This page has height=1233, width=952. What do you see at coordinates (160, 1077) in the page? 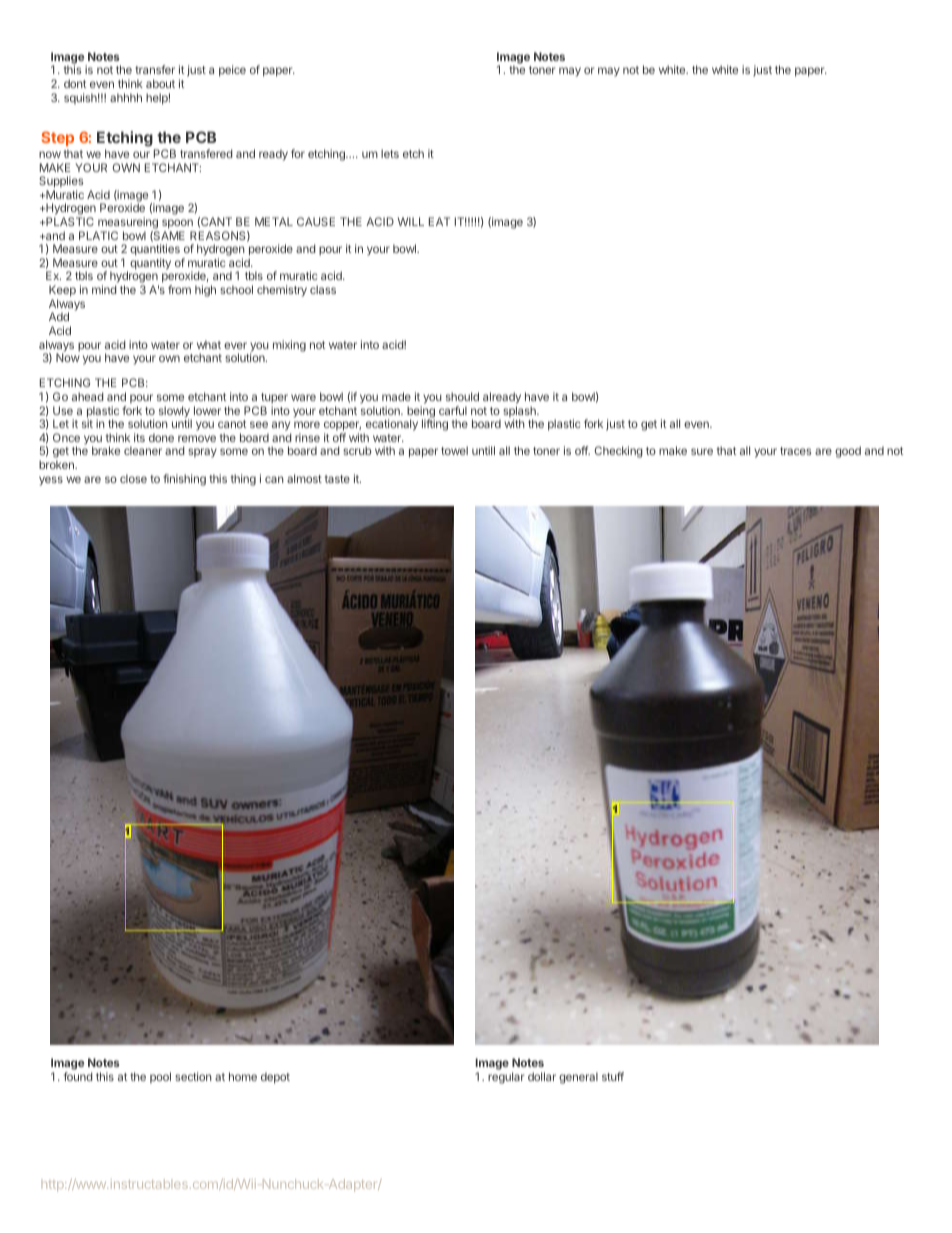
I see `pool` at bounding box center [160, 1077].
